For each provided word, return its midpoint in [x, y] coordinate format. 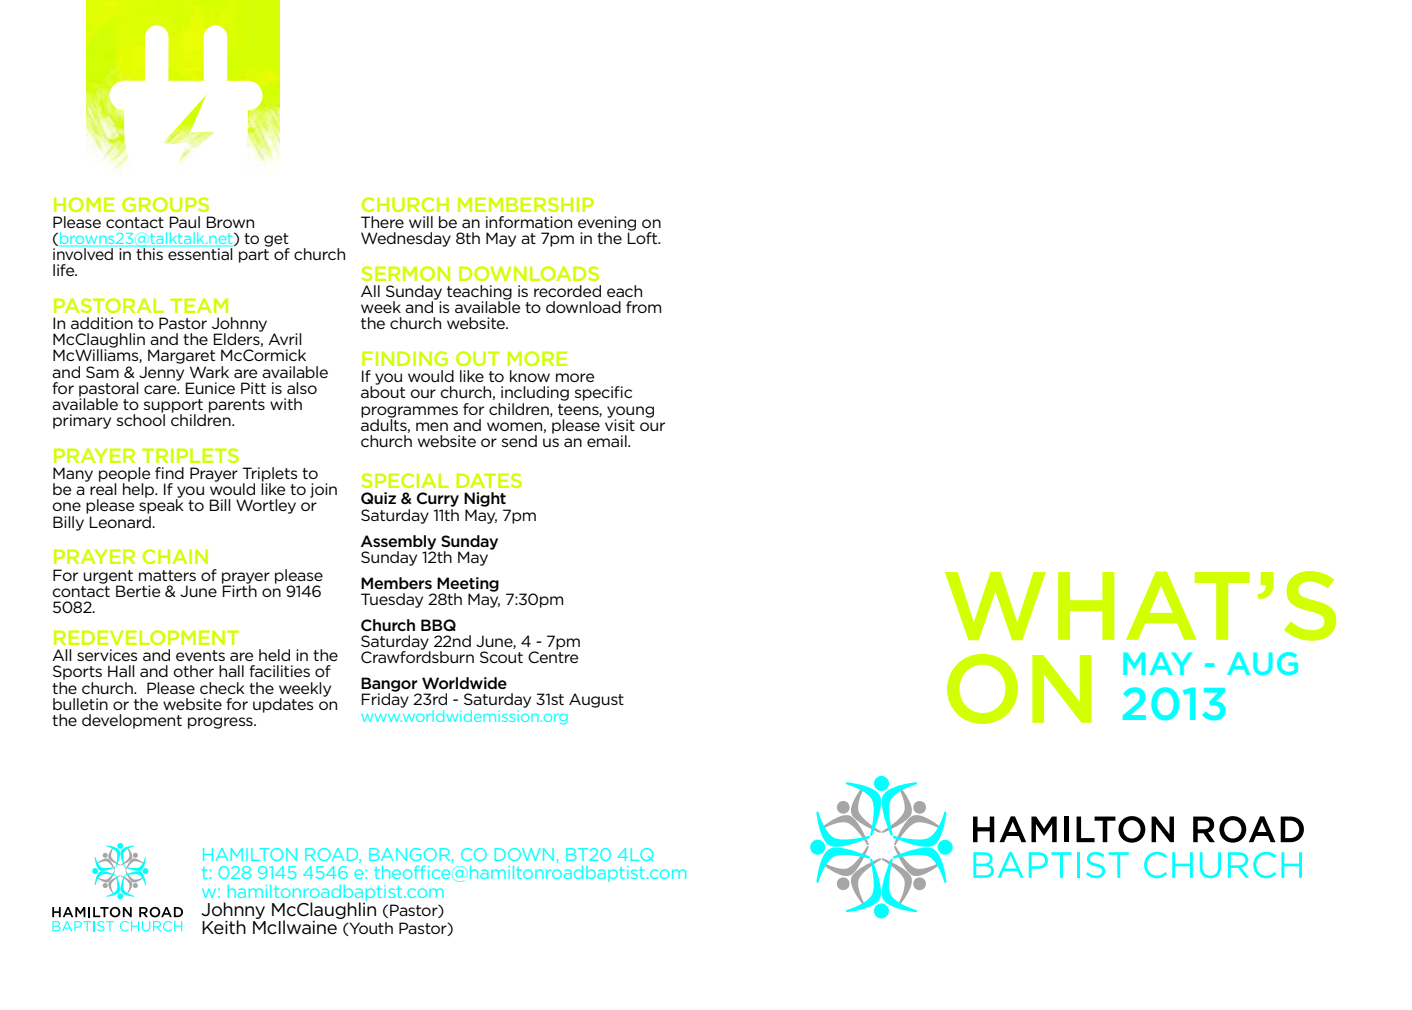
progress [221, 723]
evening [607, 224]
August [596, 700]
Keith [224, 927]
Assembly [398, 543]
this [149, 253]
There [382, 222]
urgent [108, 578]
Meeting [468, 585]
